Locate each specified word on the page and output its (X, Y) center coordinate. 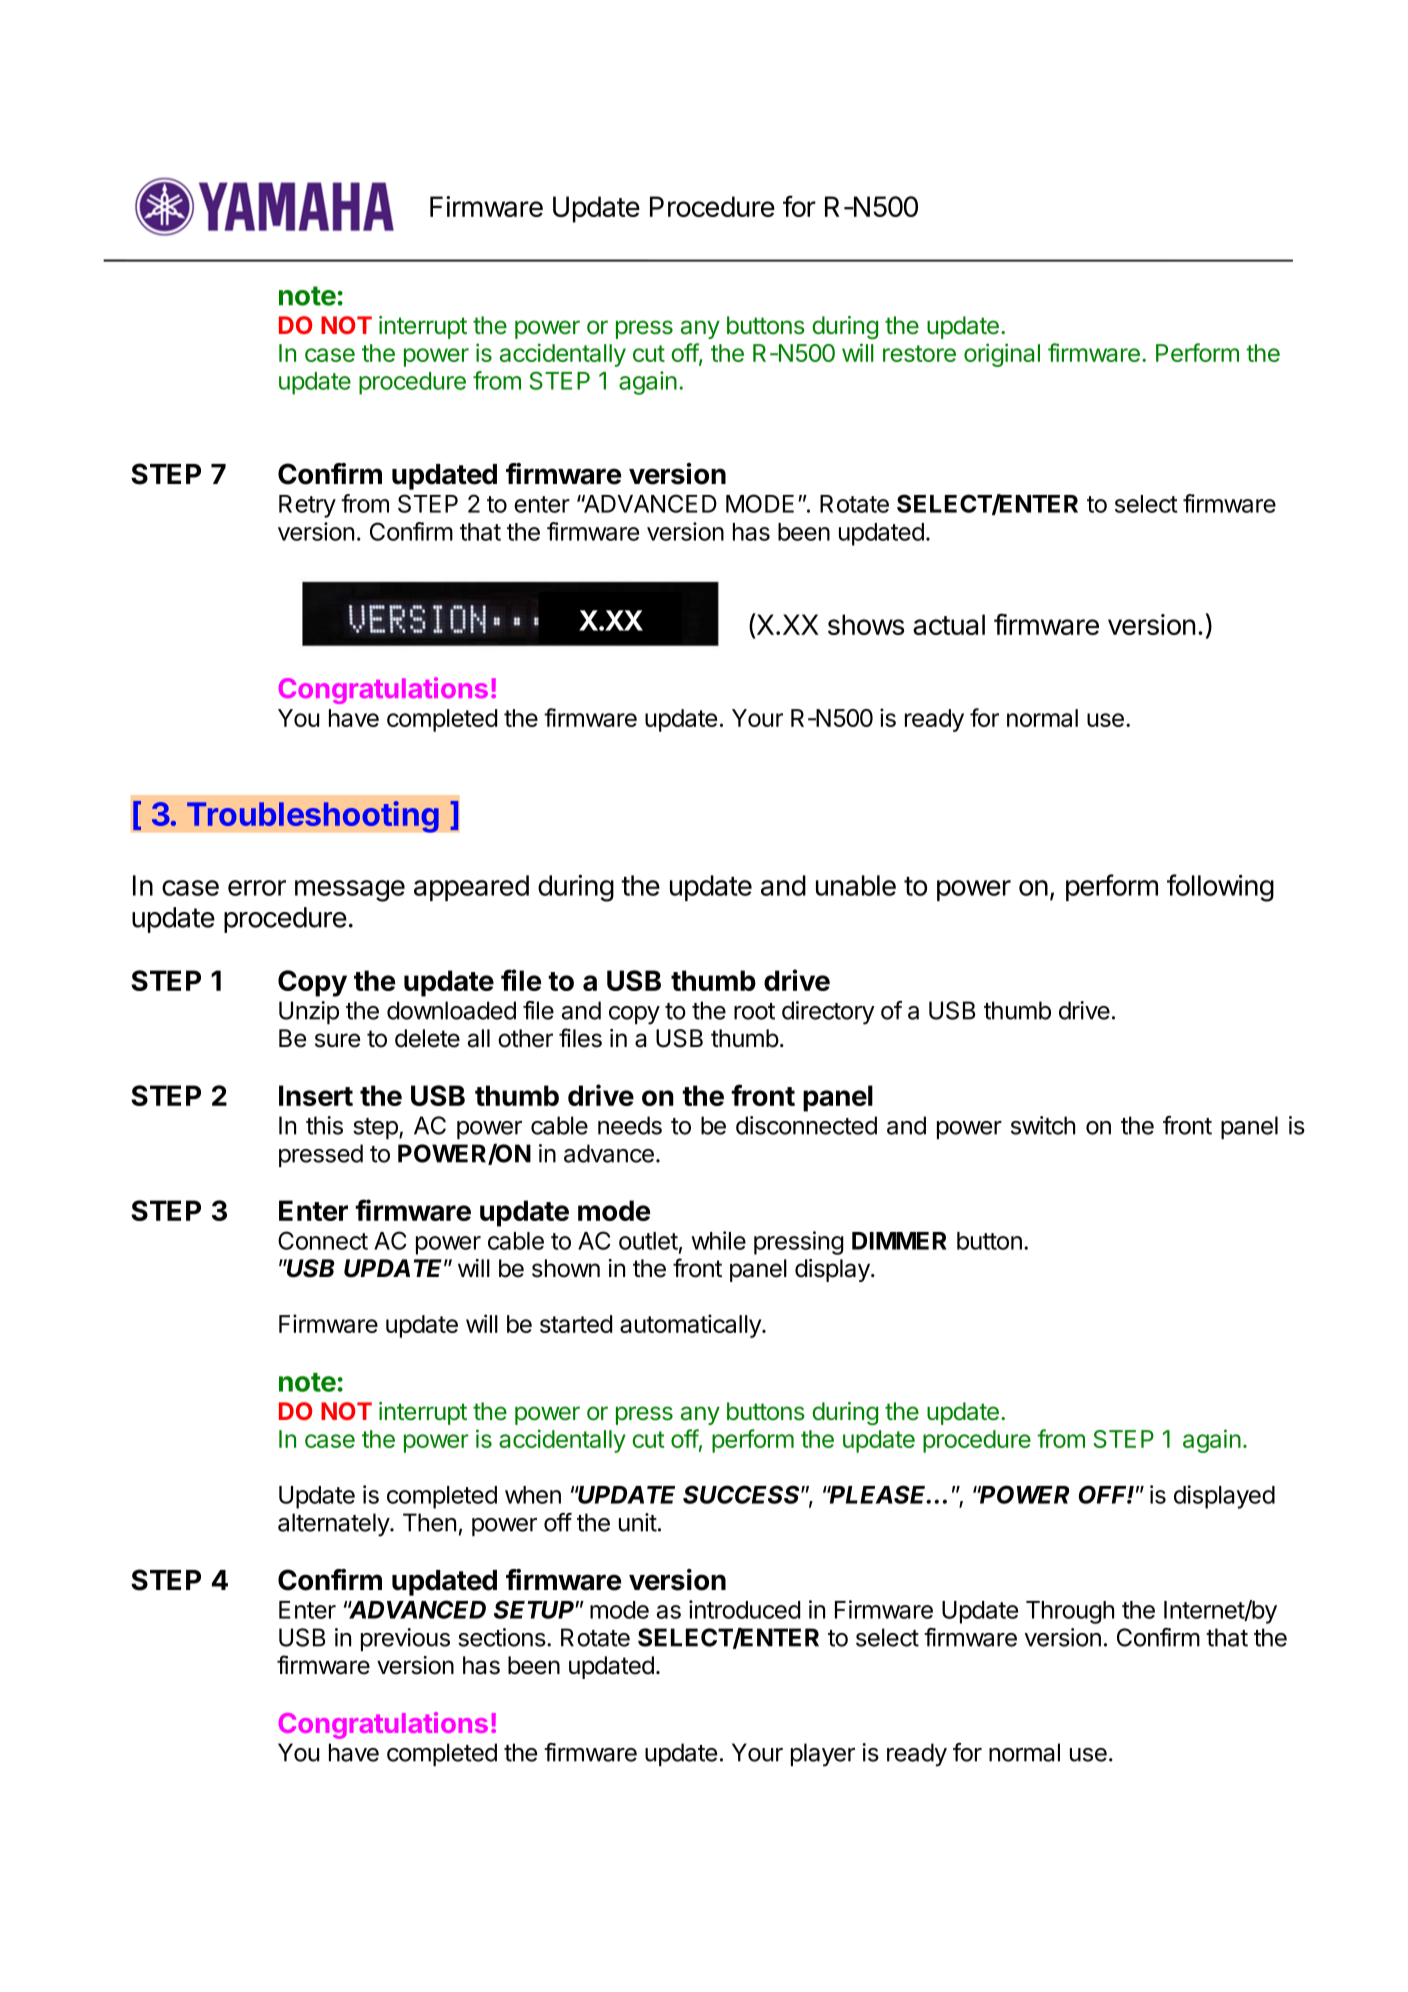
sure (337, 1040)
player (823, 1755)
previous (405, 1639)
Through (1070, 1612)
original (1002, 355)
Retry (307, 506)
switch (1043, 1125)
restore (919, 353)
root (754, 1011)
